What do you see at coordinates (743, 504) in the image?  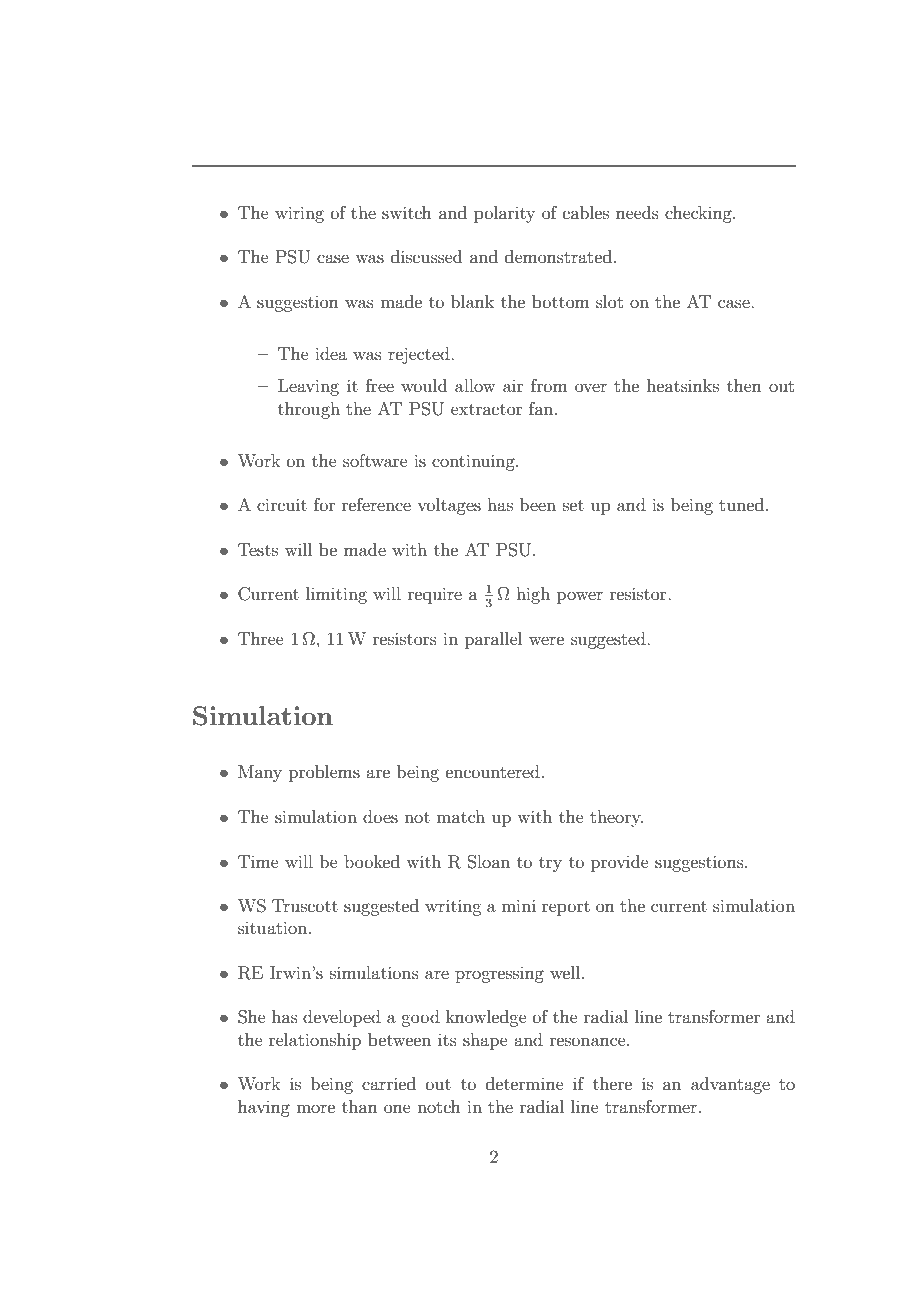 I see `tuned` at bounding box center [743, 504].
